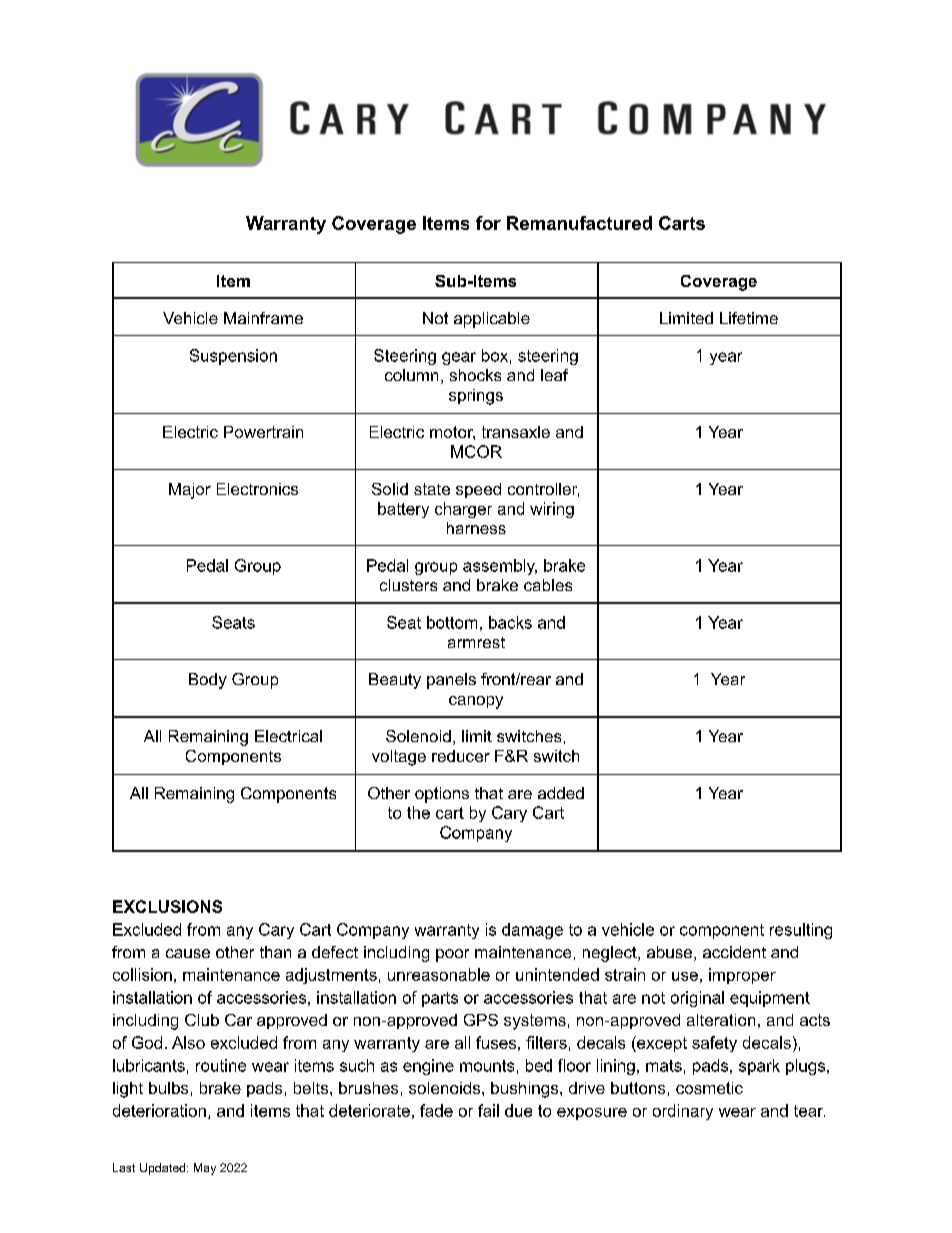 The image size is (952, 1233). Describe the element at coordinates (167, 906) in the page. I see `EXCLUSIONS` at that location.
